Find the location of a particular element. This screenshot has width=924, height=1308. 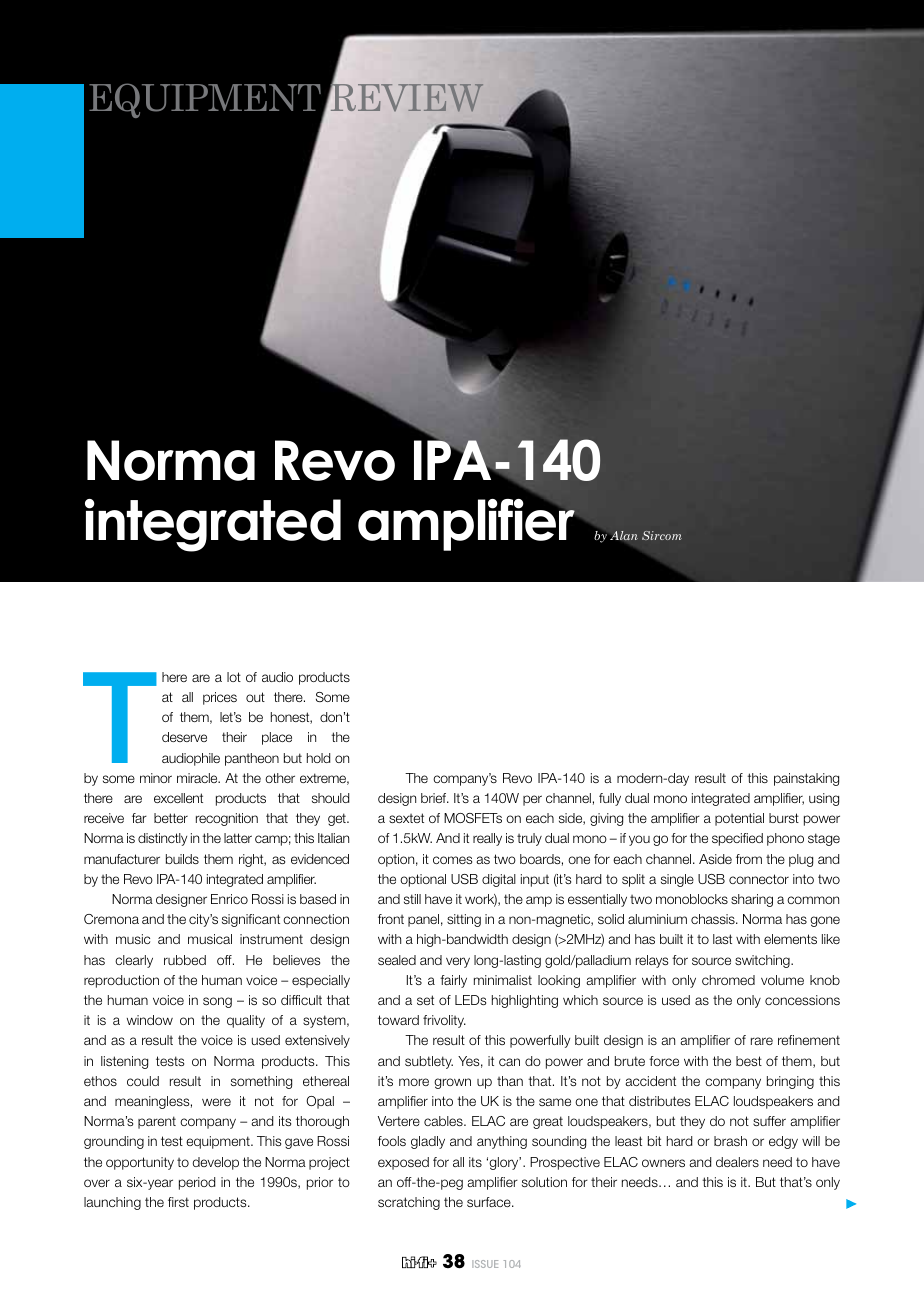

painstaking is located at coordinates (806, 779).
